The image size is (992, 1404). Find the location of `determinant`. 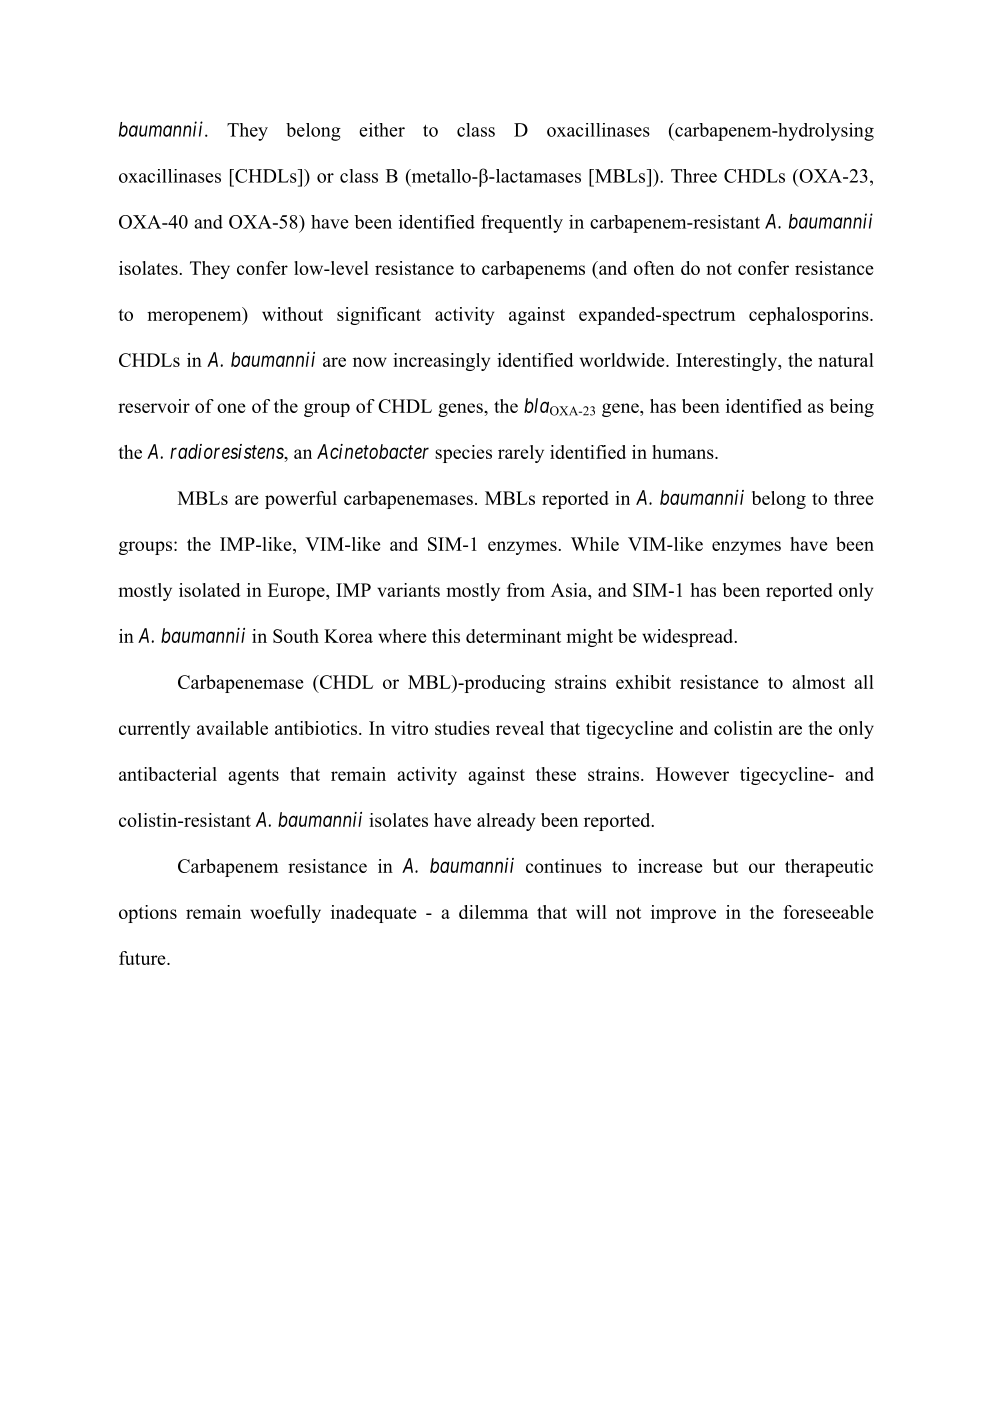

determinant is located at coordinates (513, 636).
